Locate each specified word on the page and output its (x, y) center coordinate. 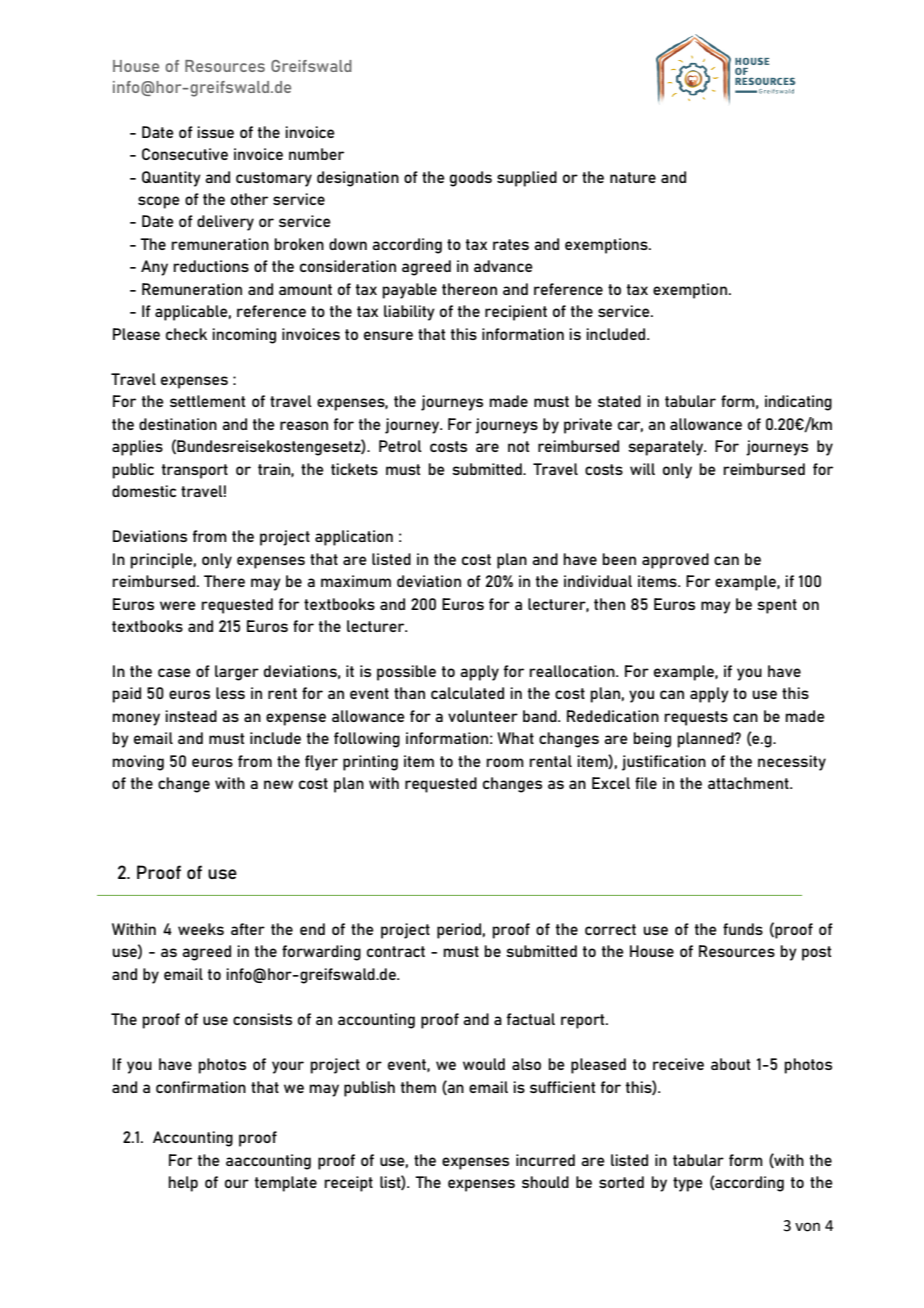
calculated (467, 693)
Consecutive (185, 154)
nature (633, 177)
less (230, 693)
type (688, 1184)
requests (696, 718)
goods (471, 179)
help (183, 1184)
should (545, 1182)
